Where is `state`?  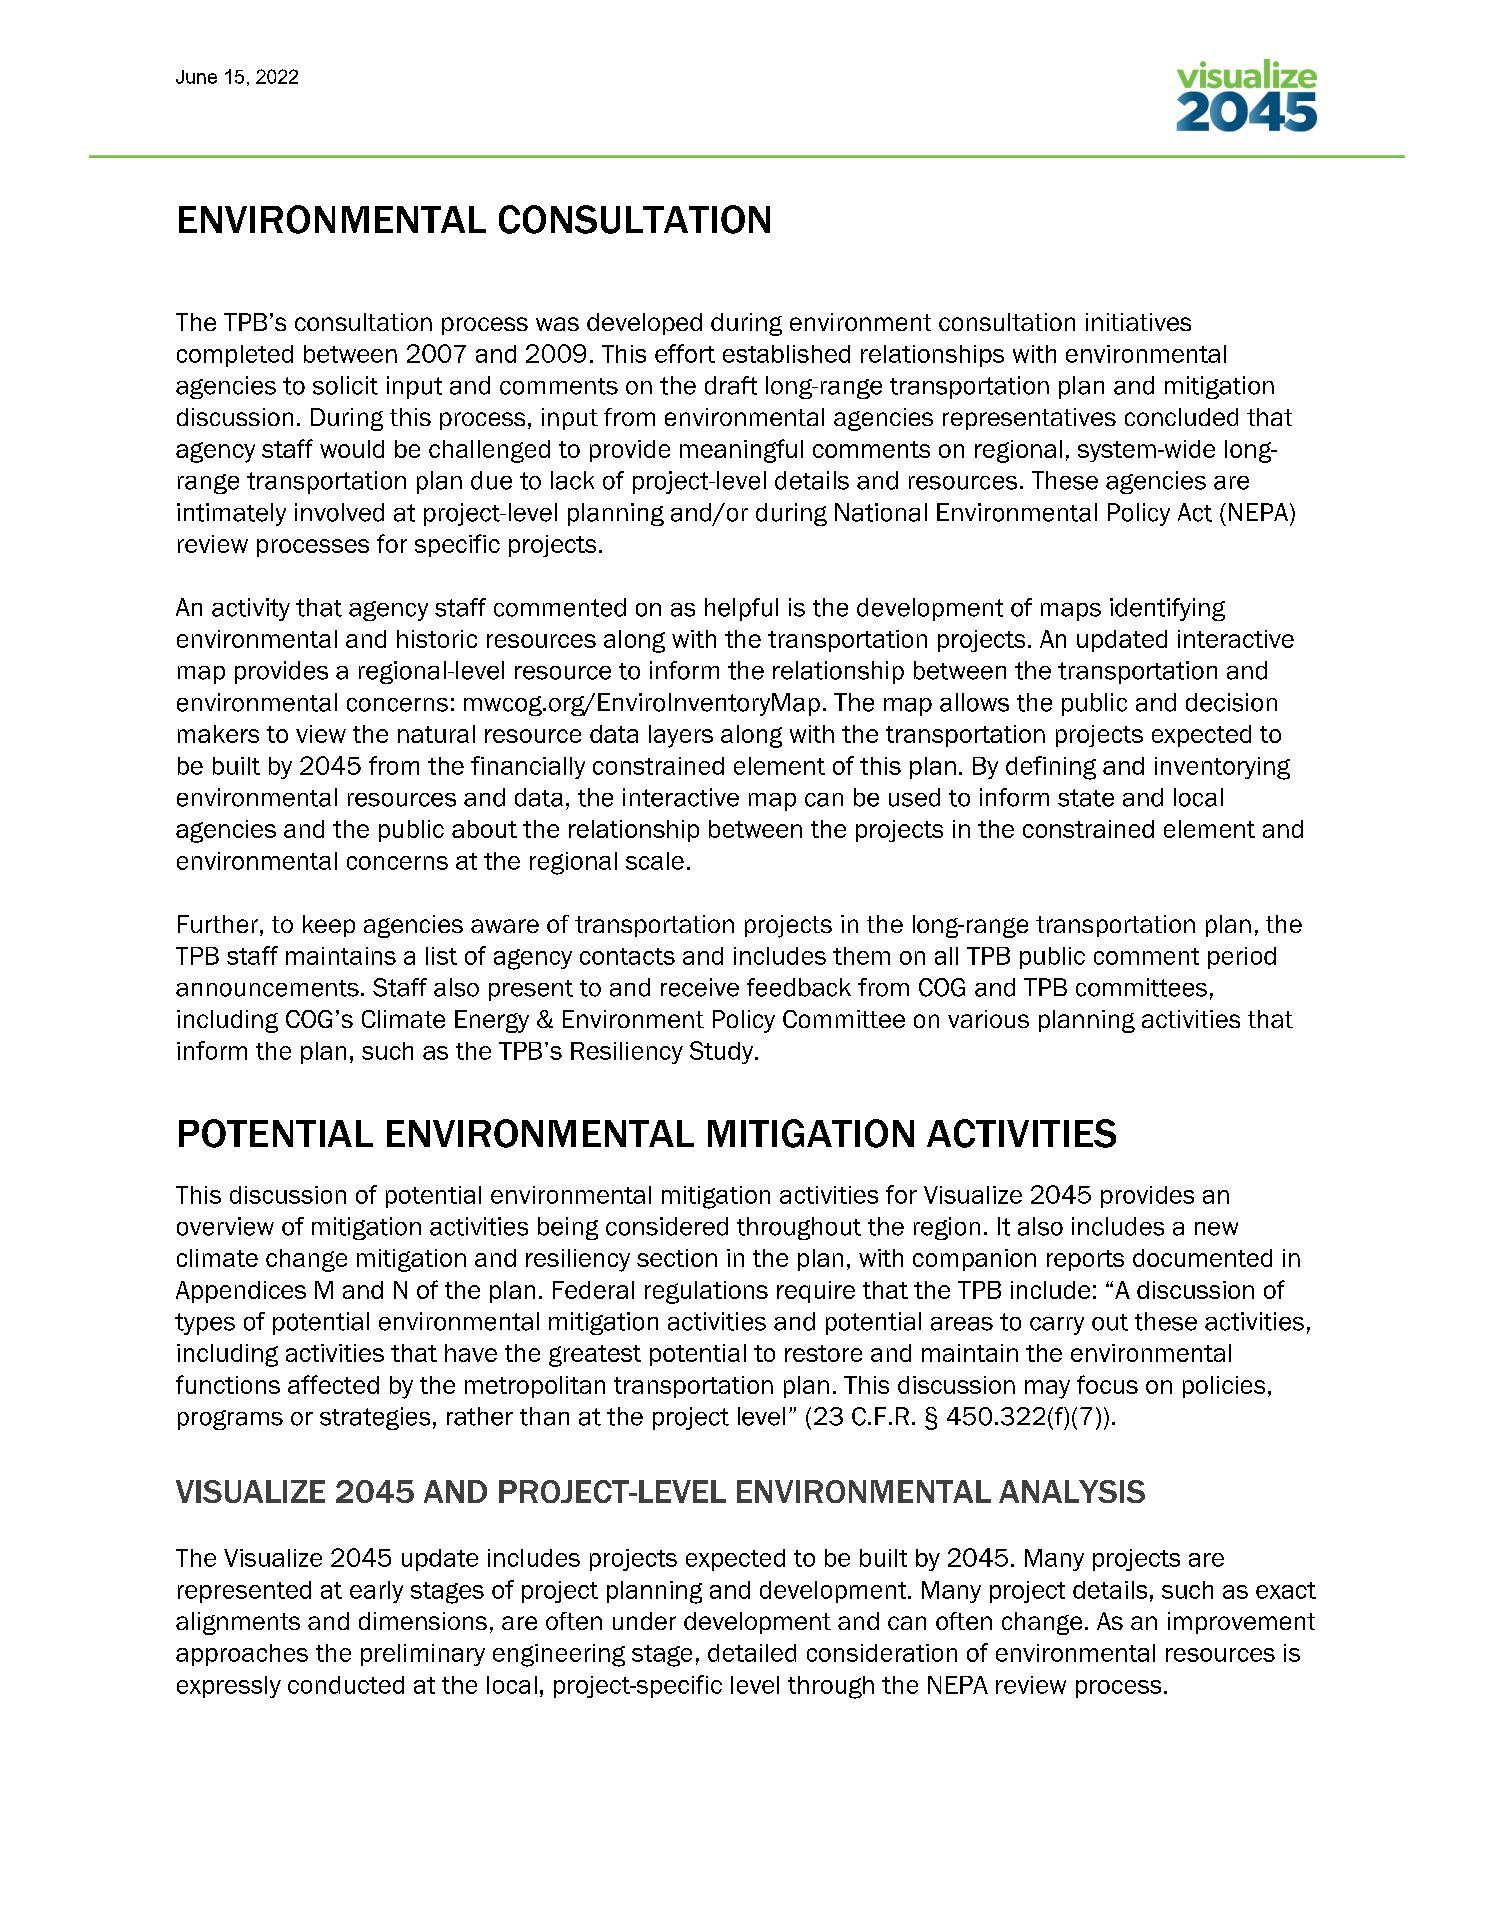
state is located at coordinates (1086, 798).
